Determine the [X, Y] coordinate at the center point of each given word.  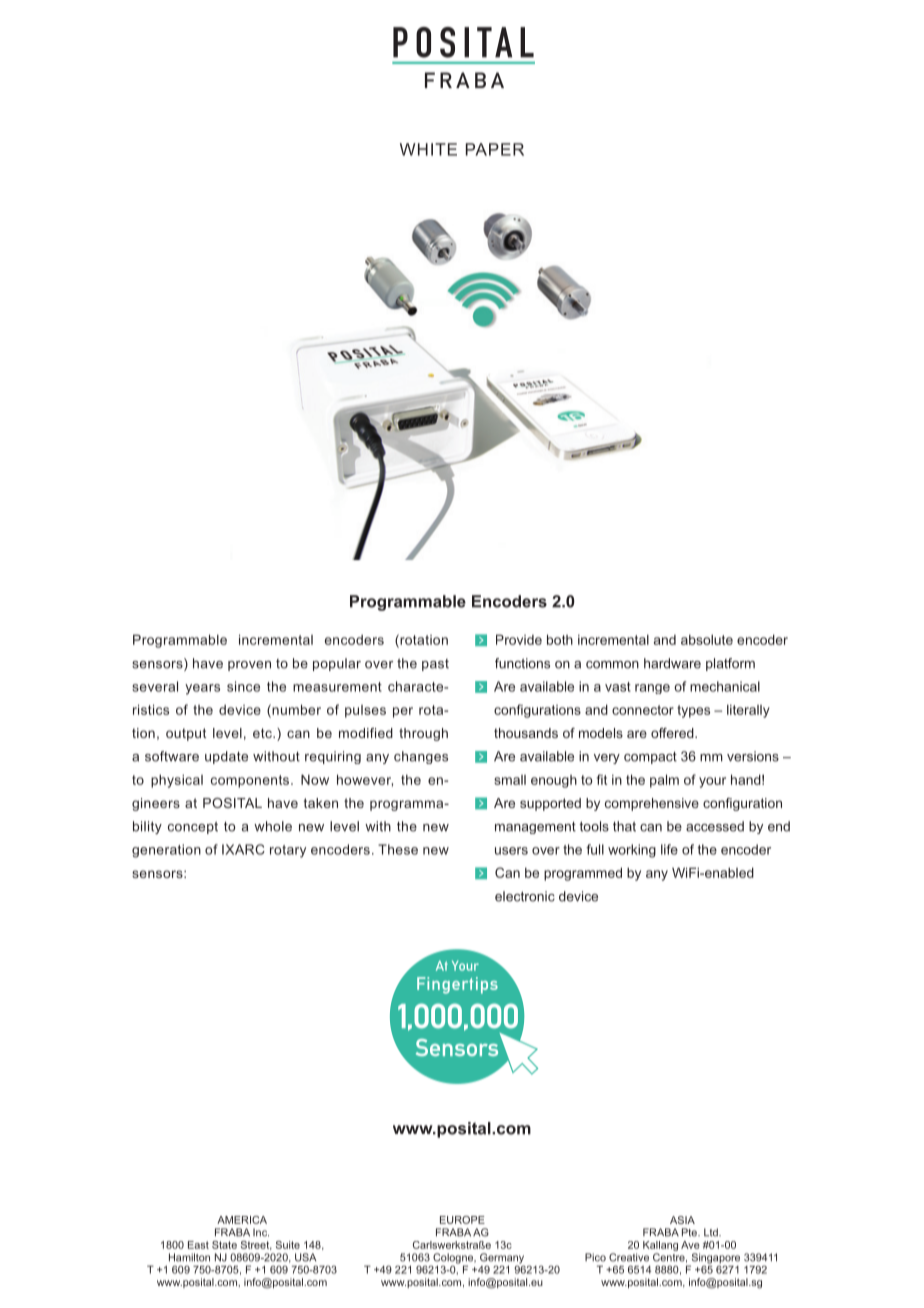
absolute [707, 639]
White [428, 149]
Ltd [712, 1232]
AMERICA [242, 1220]
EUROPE [462, 1220]
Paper [495, 149]
